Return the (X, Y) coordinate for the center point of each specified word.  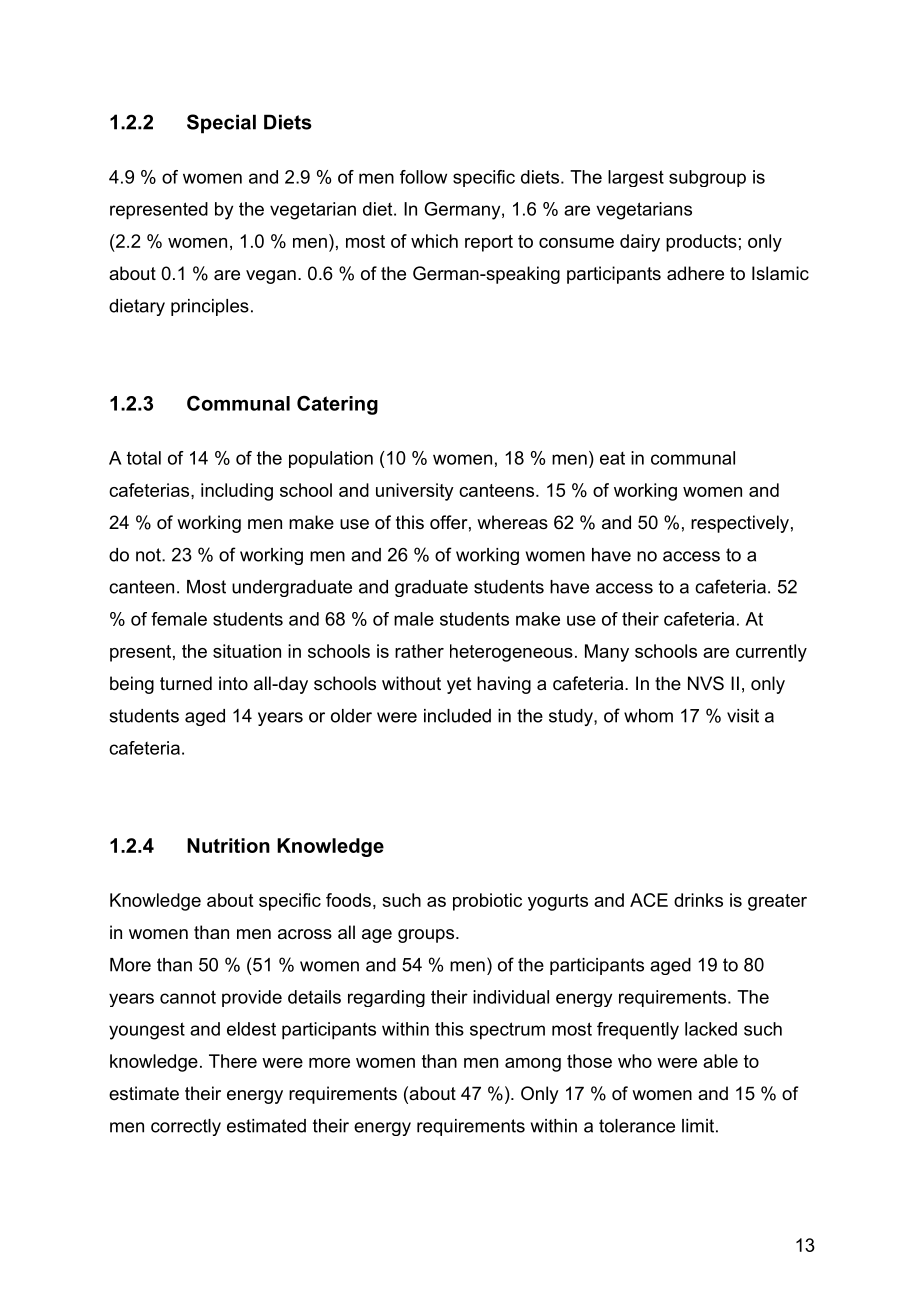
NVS (706, 683)
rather (419, 651)
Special (221, 124)
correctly (186, 1127)
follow (423, 177)
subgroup (707, 178)
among (533, 1065)
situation (247, 651)
